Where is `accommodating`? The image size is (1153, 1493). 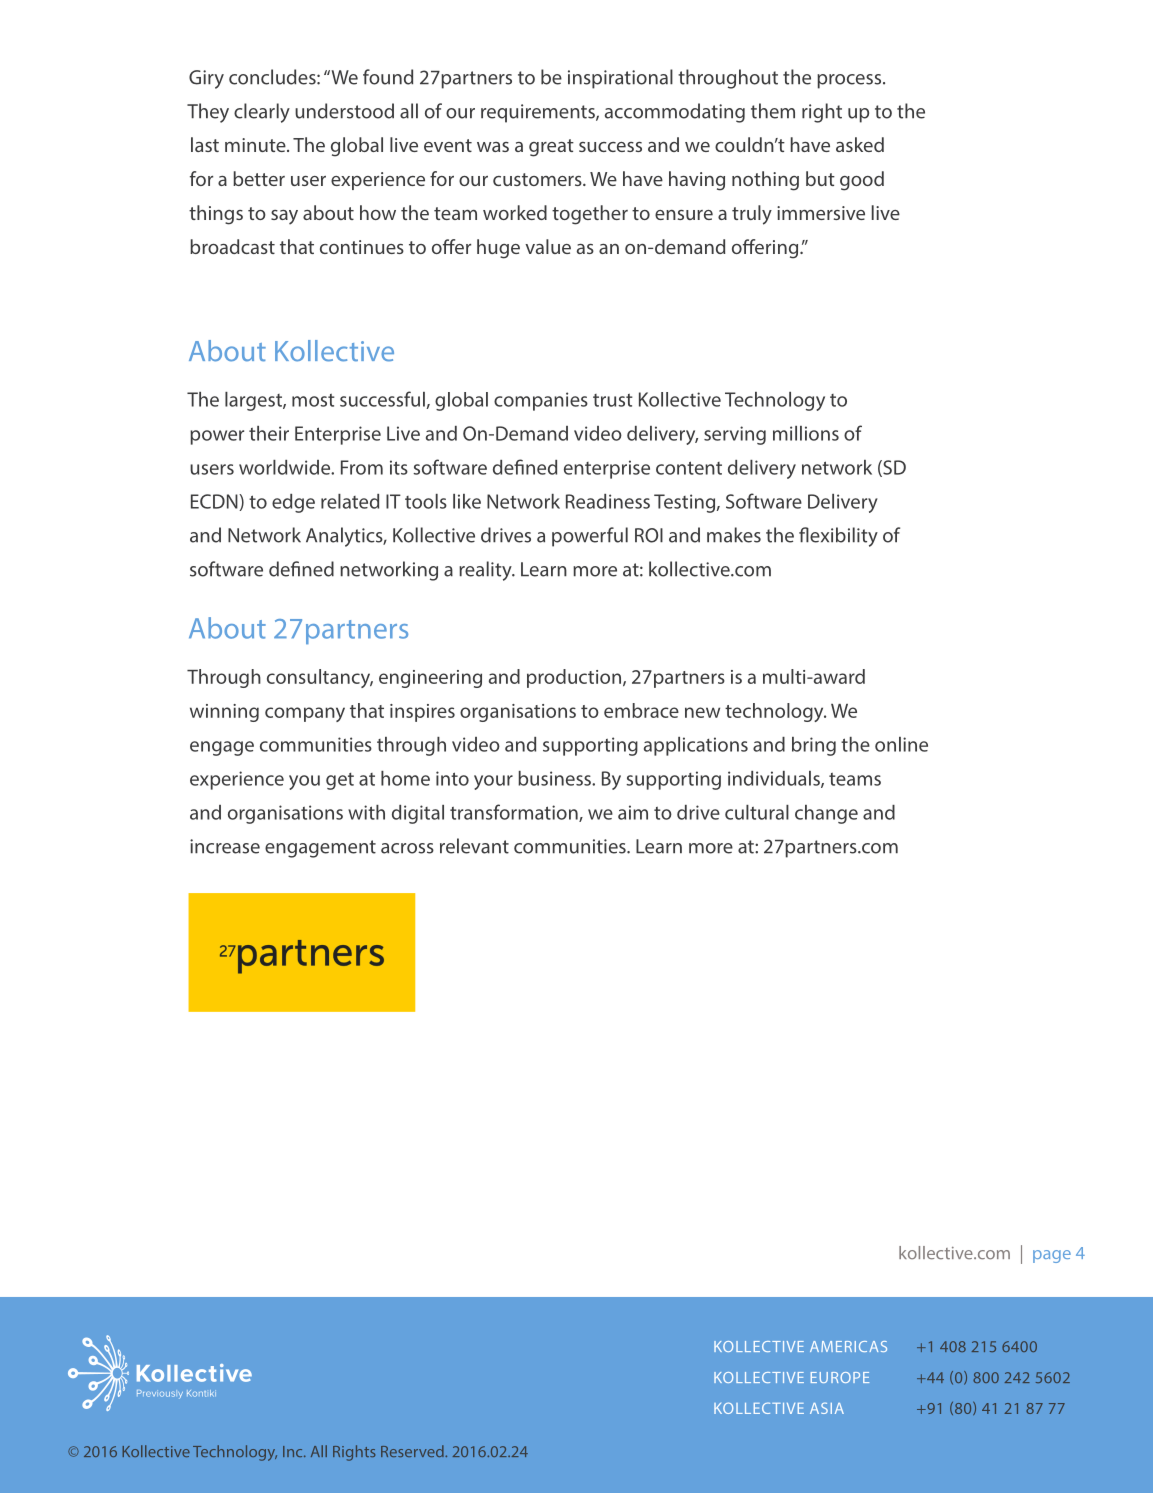
accommodating is located at coordinates (675, 113).
